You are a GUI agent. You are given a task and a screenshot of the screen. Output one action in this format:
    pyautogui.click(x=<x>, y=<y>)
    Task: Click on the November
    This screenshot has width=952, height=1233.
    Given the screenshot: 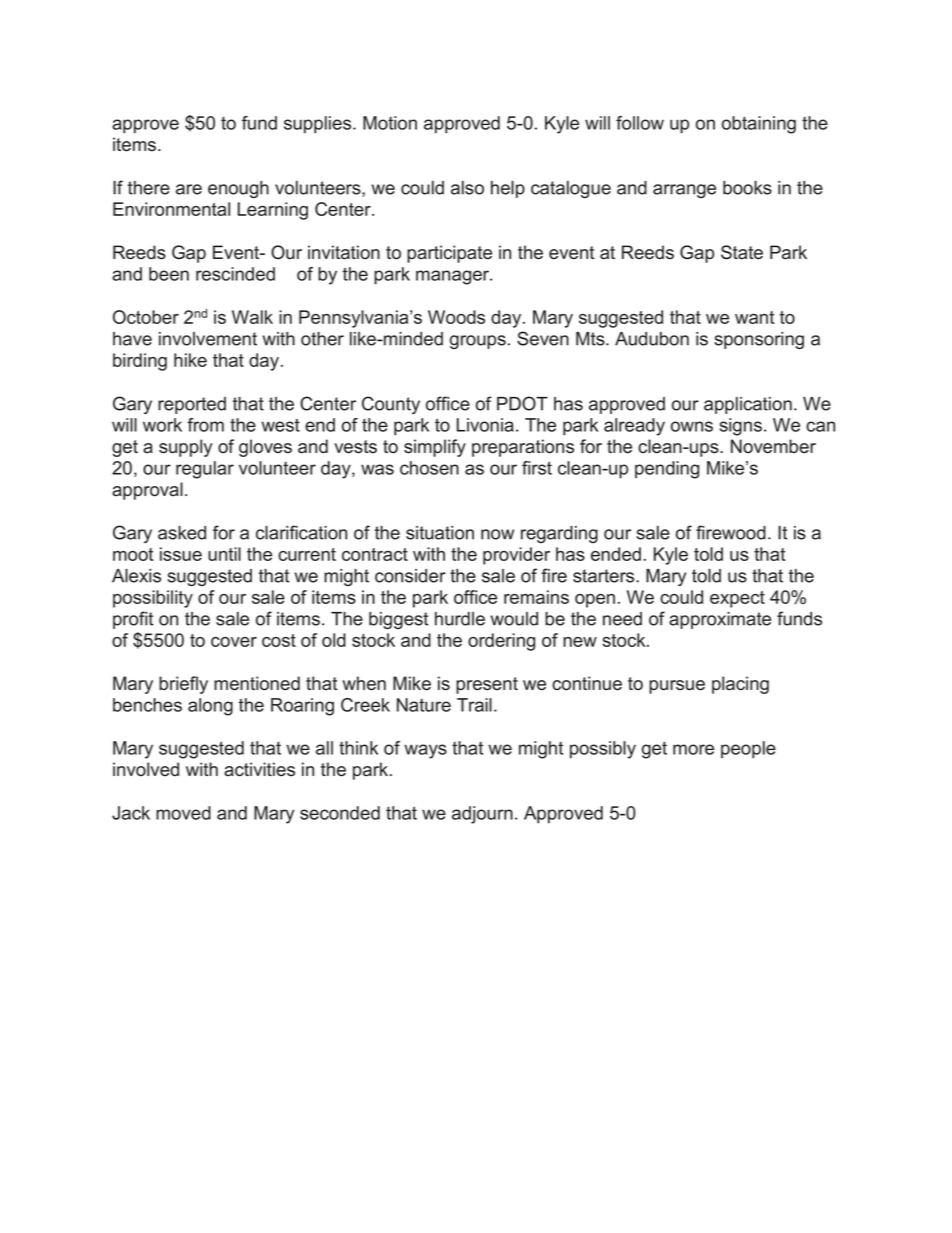 What is the action you would take?
    pyautogui.click(x=773, y=446)
